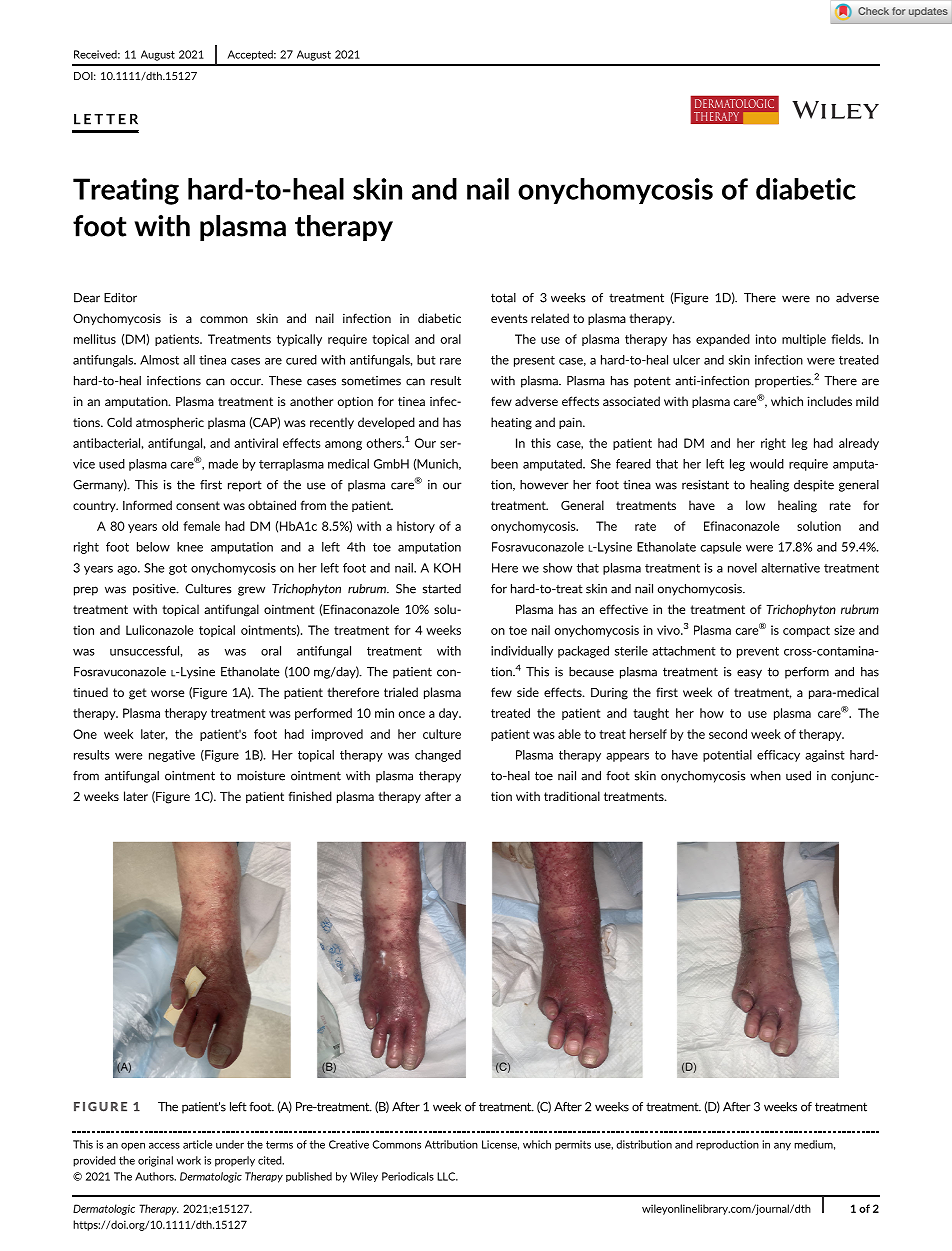  Describe the element at coordinates (522, 652) in the screenshot. I see `individually` at that location.
